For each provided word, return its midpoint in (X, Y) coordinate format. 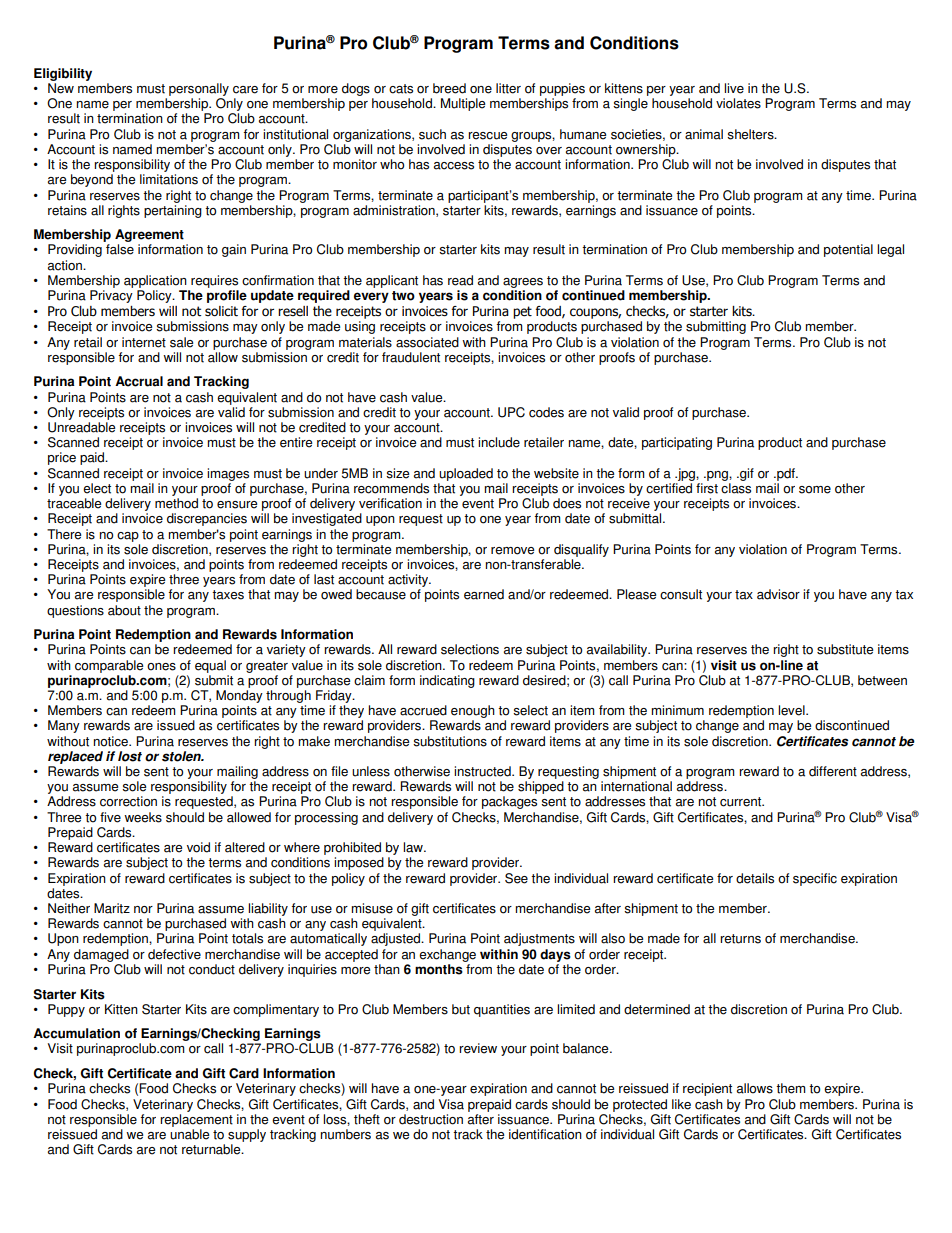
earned (484, 594)
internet (144, 342)
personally (199, 89)
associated (427, 342)
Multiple (463, 104)
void (198, 847)
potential (848, 250)
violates (738, 103)
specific (815, 879)
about (124, 610)
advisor (778, 594)
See (516, 878)
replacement (196, 1120)
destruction (431, 1119)
